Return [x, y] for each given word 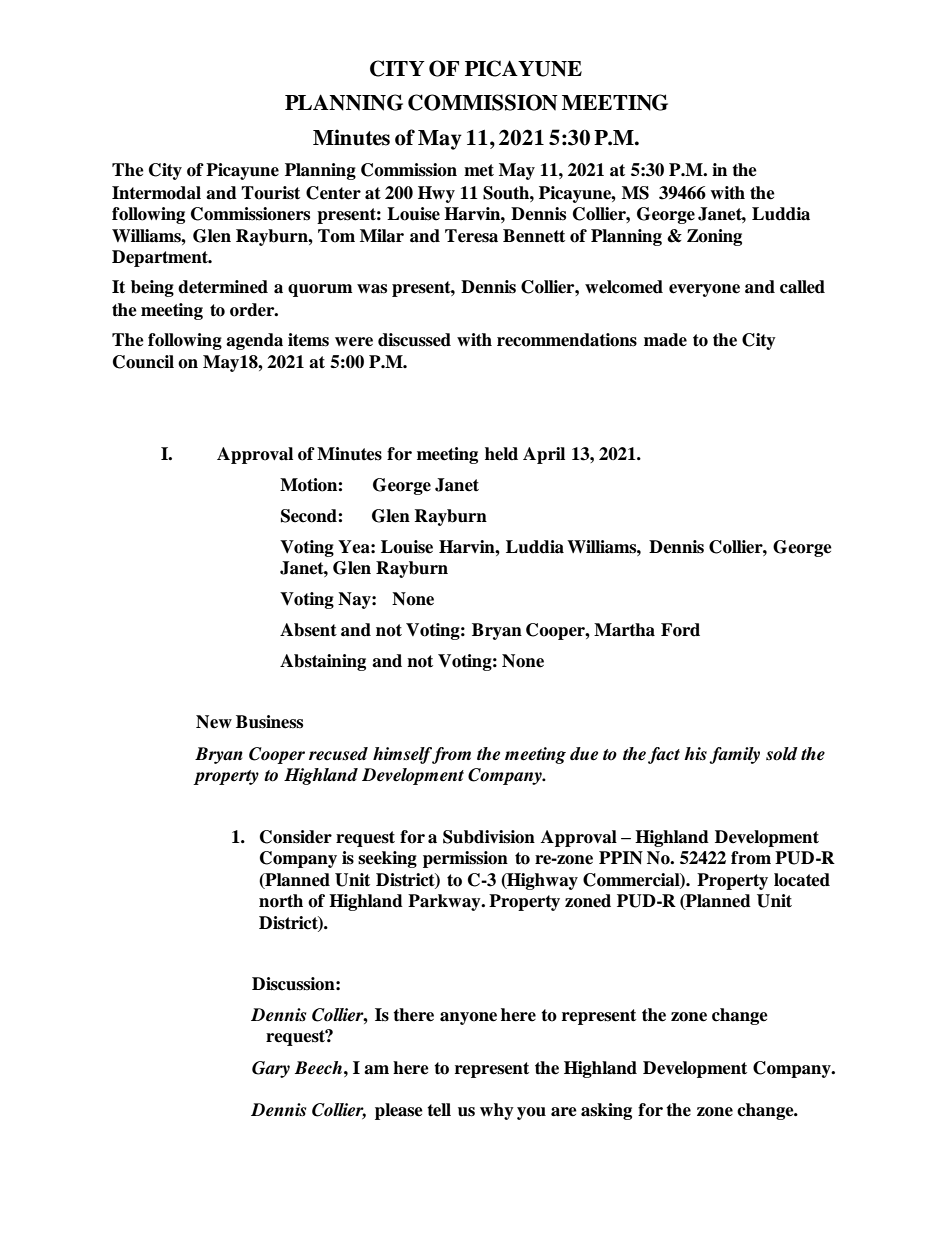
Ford [680, 630]
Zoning [714, 237]
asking [606, 1111]
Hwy [436, 194]
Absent [308, 630]
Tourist [270, 193]
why [497, 1111]
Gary [271, 1069]
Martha [624, 630]
